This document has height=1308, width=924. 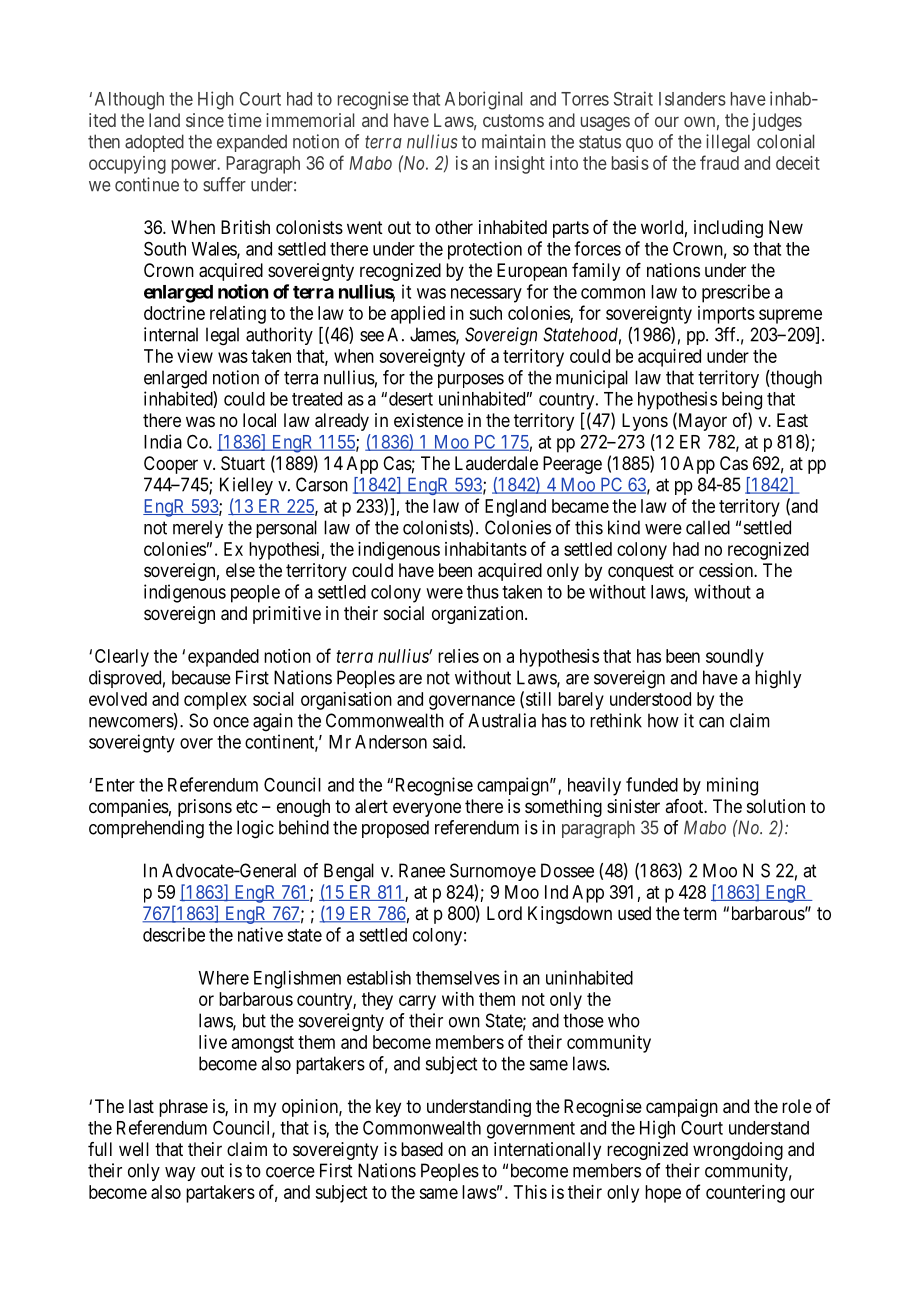 What do you see at coordinates (201, 677) in the document?
I see `because` at bounding box center [201, 677].
